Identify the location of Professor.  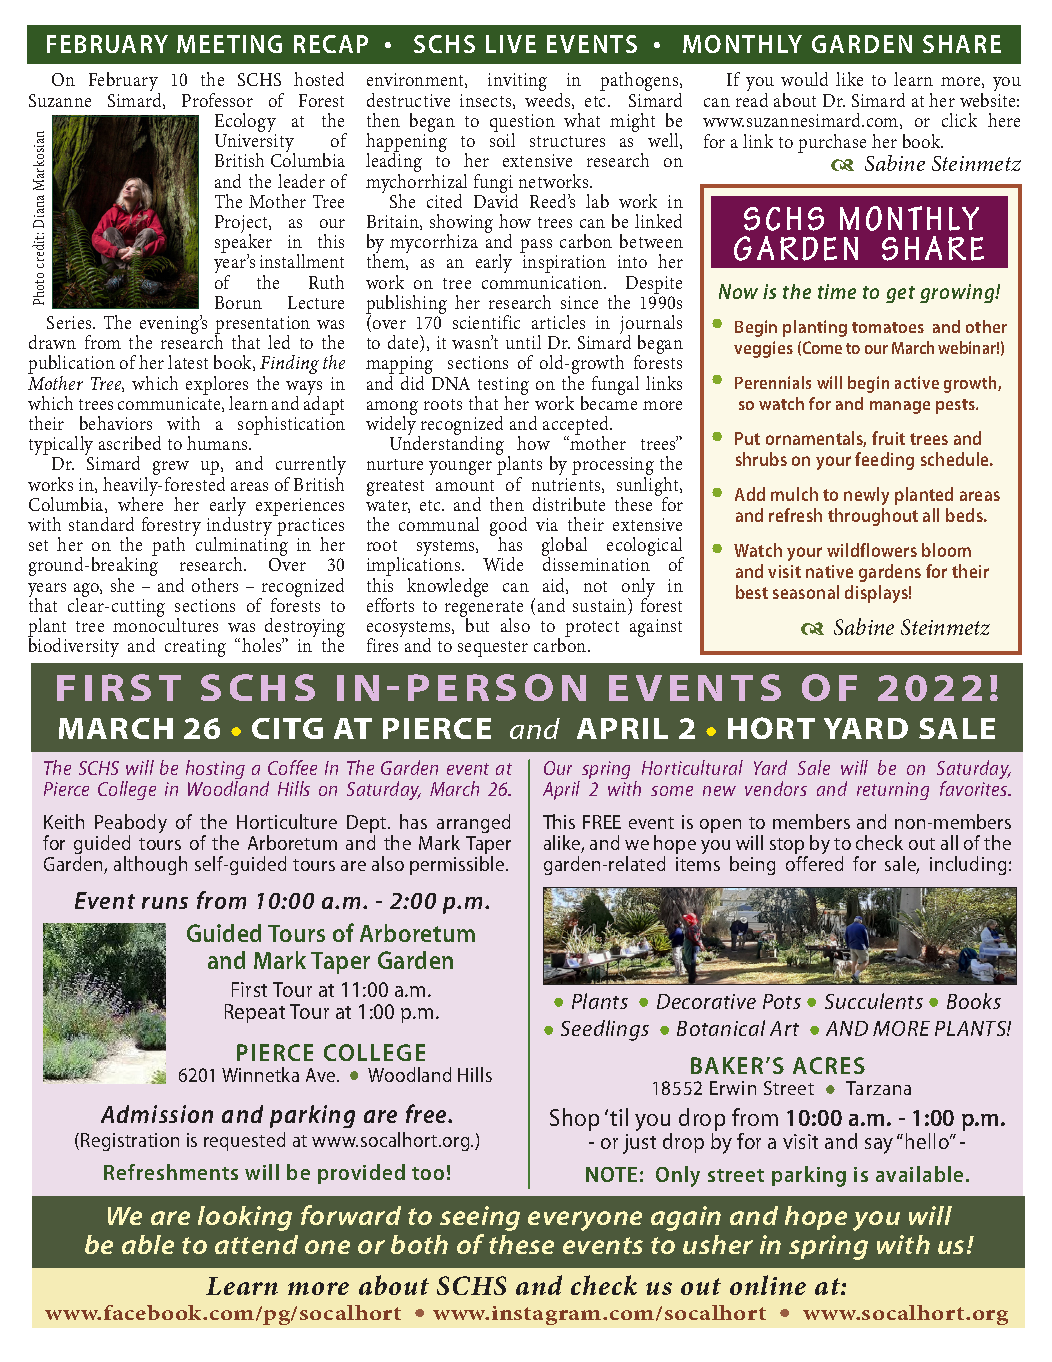
(217, 100).
